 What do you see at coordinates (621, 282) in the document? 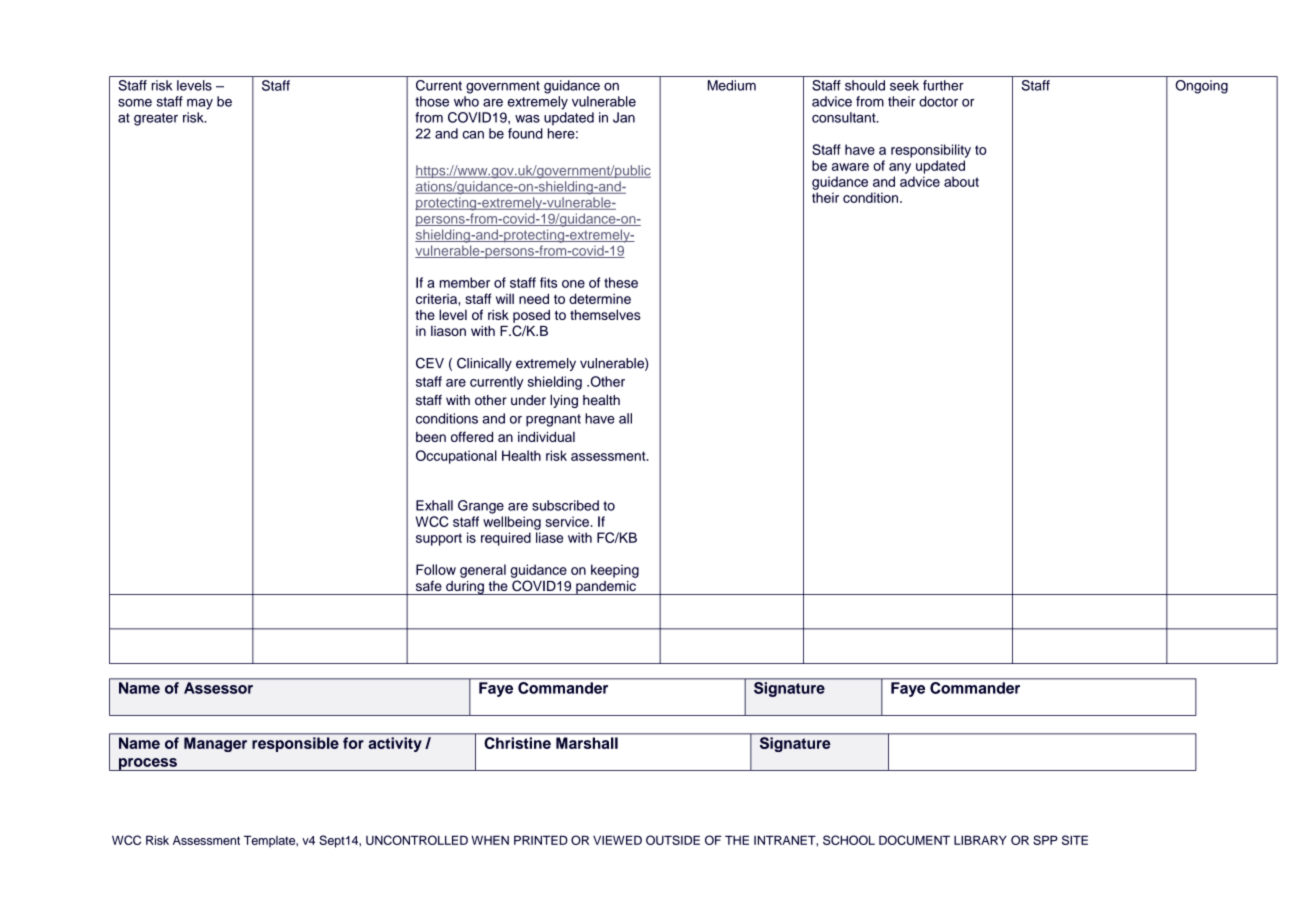
I see `these` at bounding box center [621, 282].
